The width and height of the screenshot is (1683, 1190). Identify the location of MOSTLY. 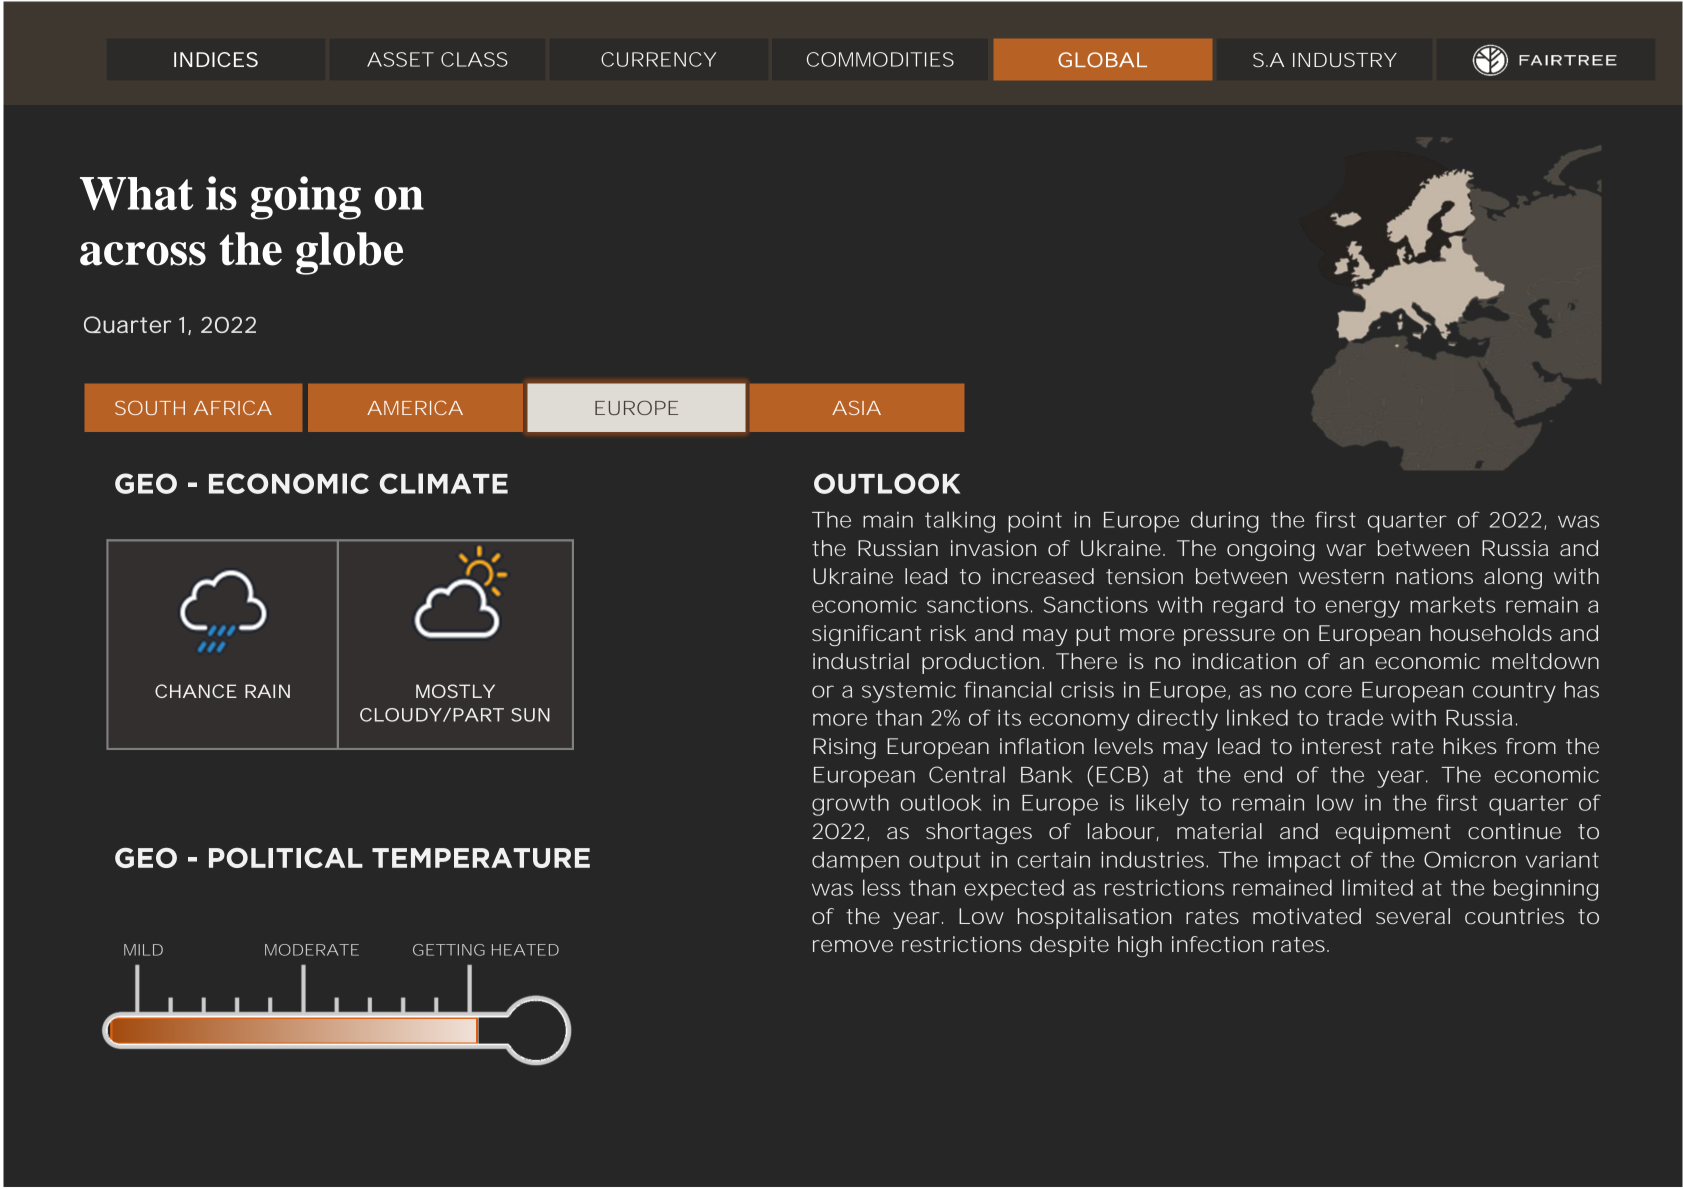
(455, 691).
